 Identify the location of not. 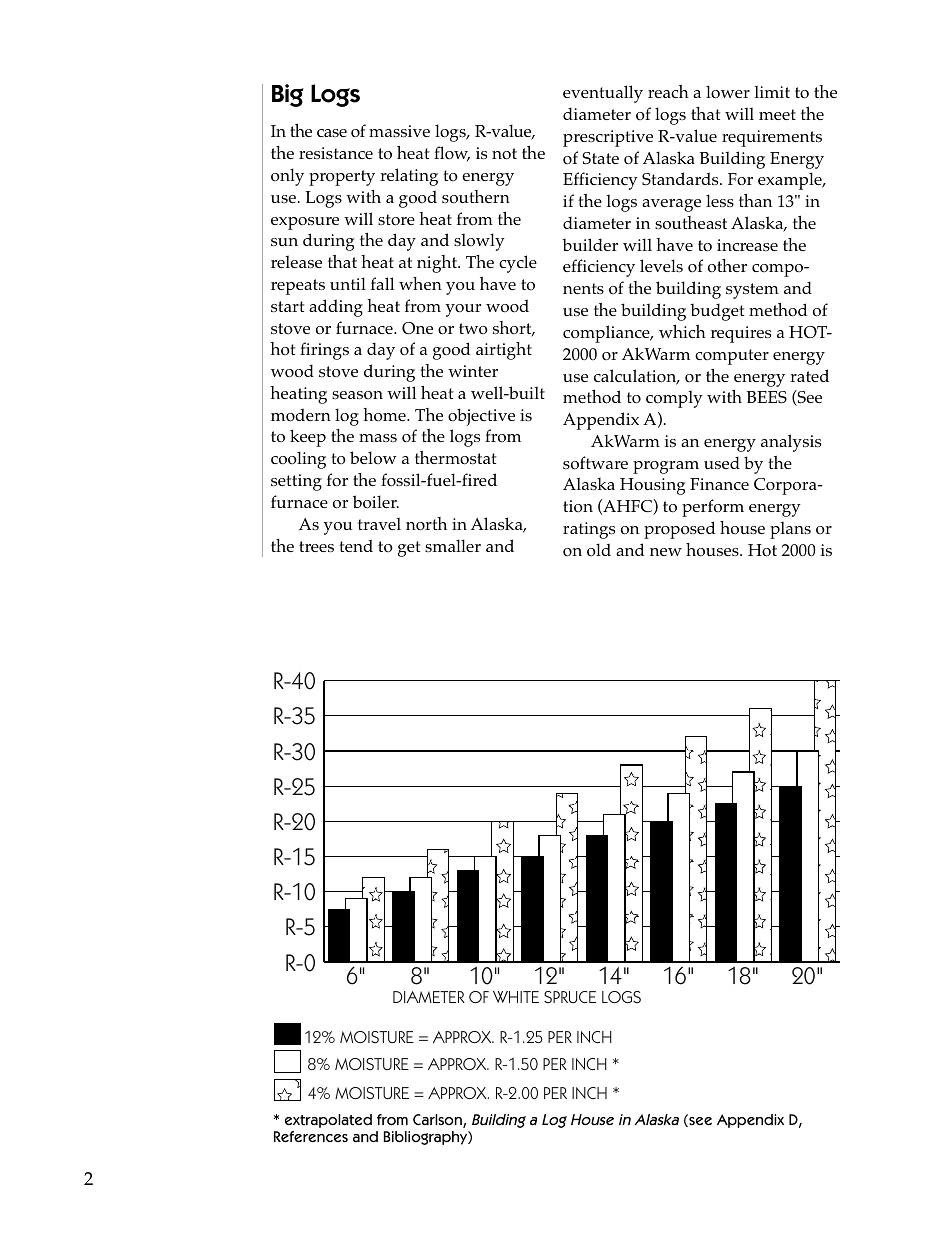
(504, 154).
